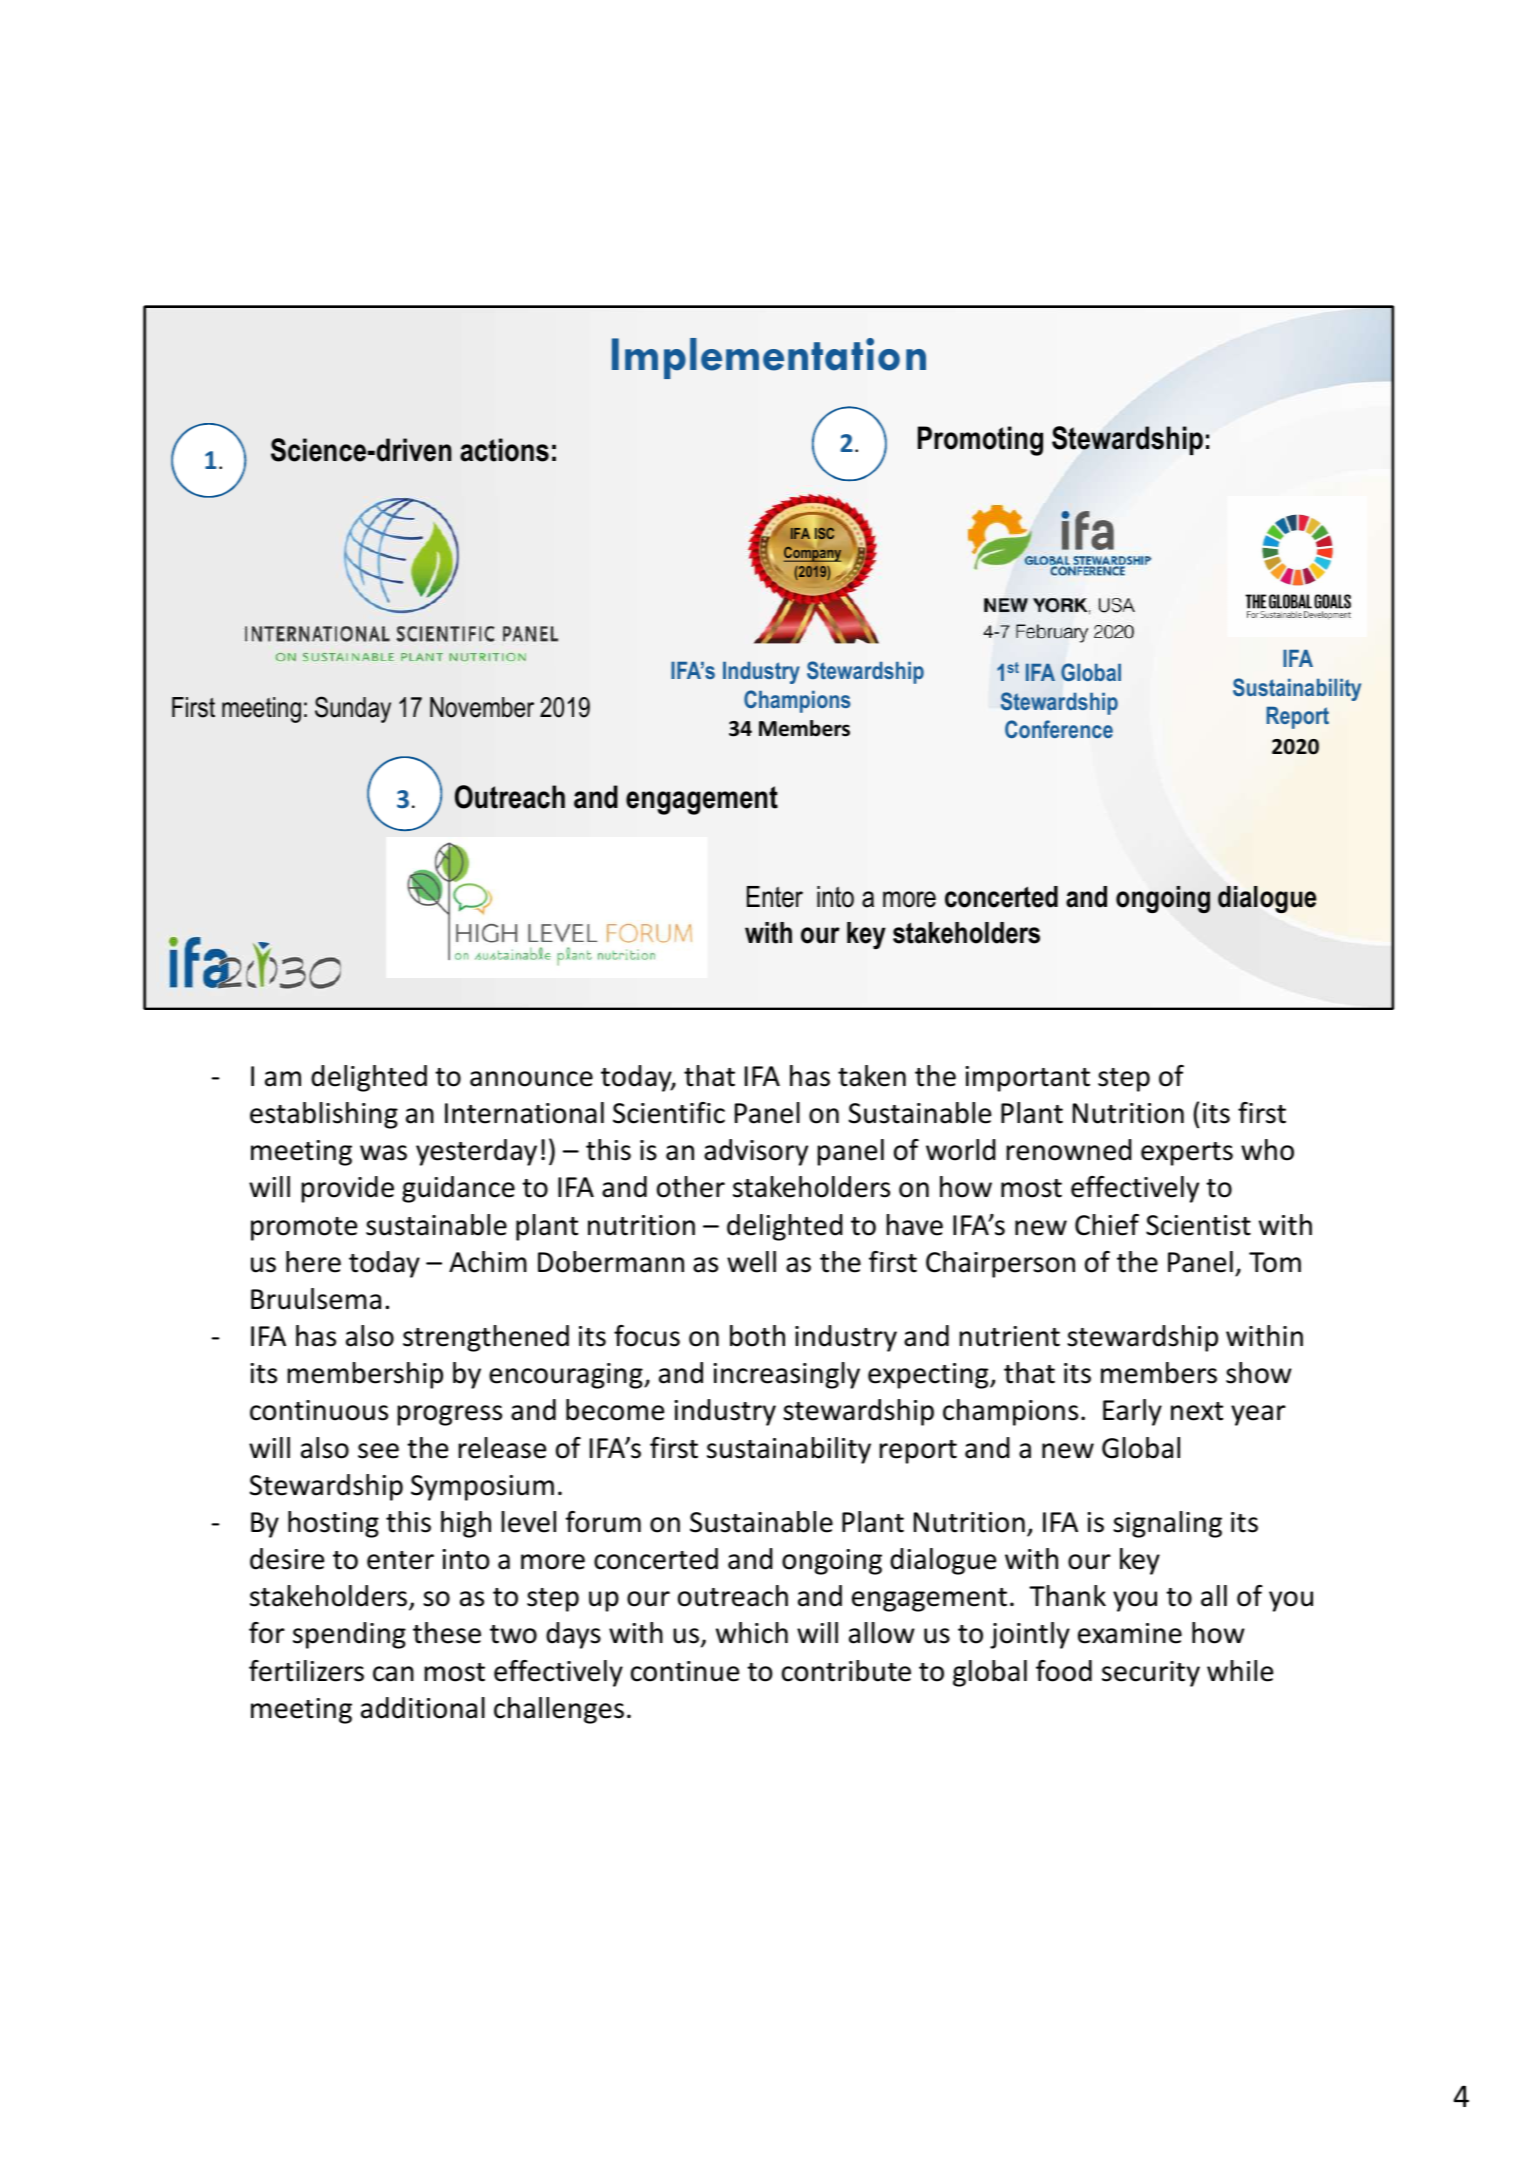 This page has height=2173, width=1537. I want to click on Conference, so click(1059, 729).
